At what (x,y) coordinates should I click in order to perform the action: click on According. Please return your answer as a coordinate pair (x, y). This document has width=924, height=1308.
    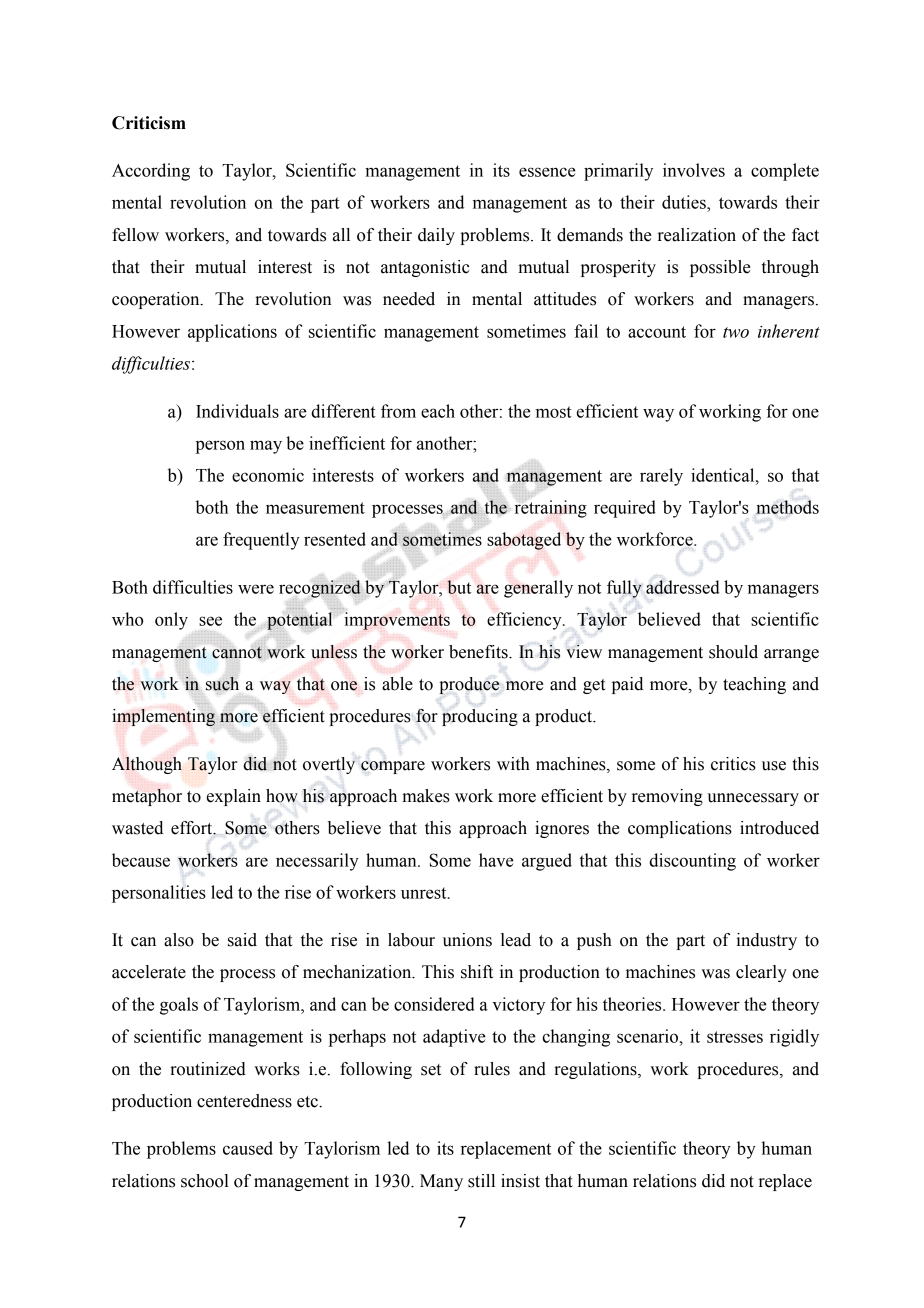
    Looking at the image, I should click on (151, 172).
